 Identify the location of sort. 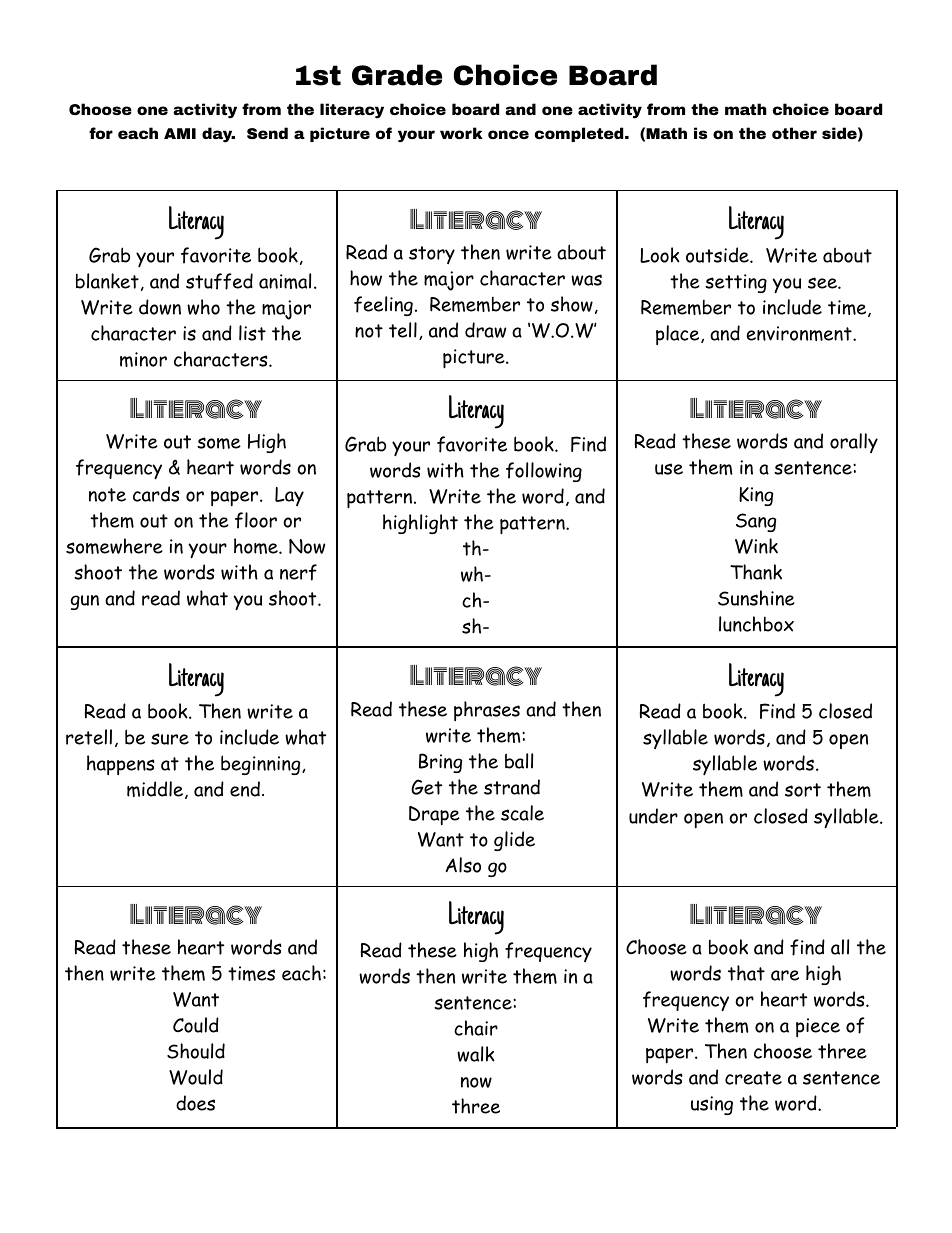
(803, 790).
